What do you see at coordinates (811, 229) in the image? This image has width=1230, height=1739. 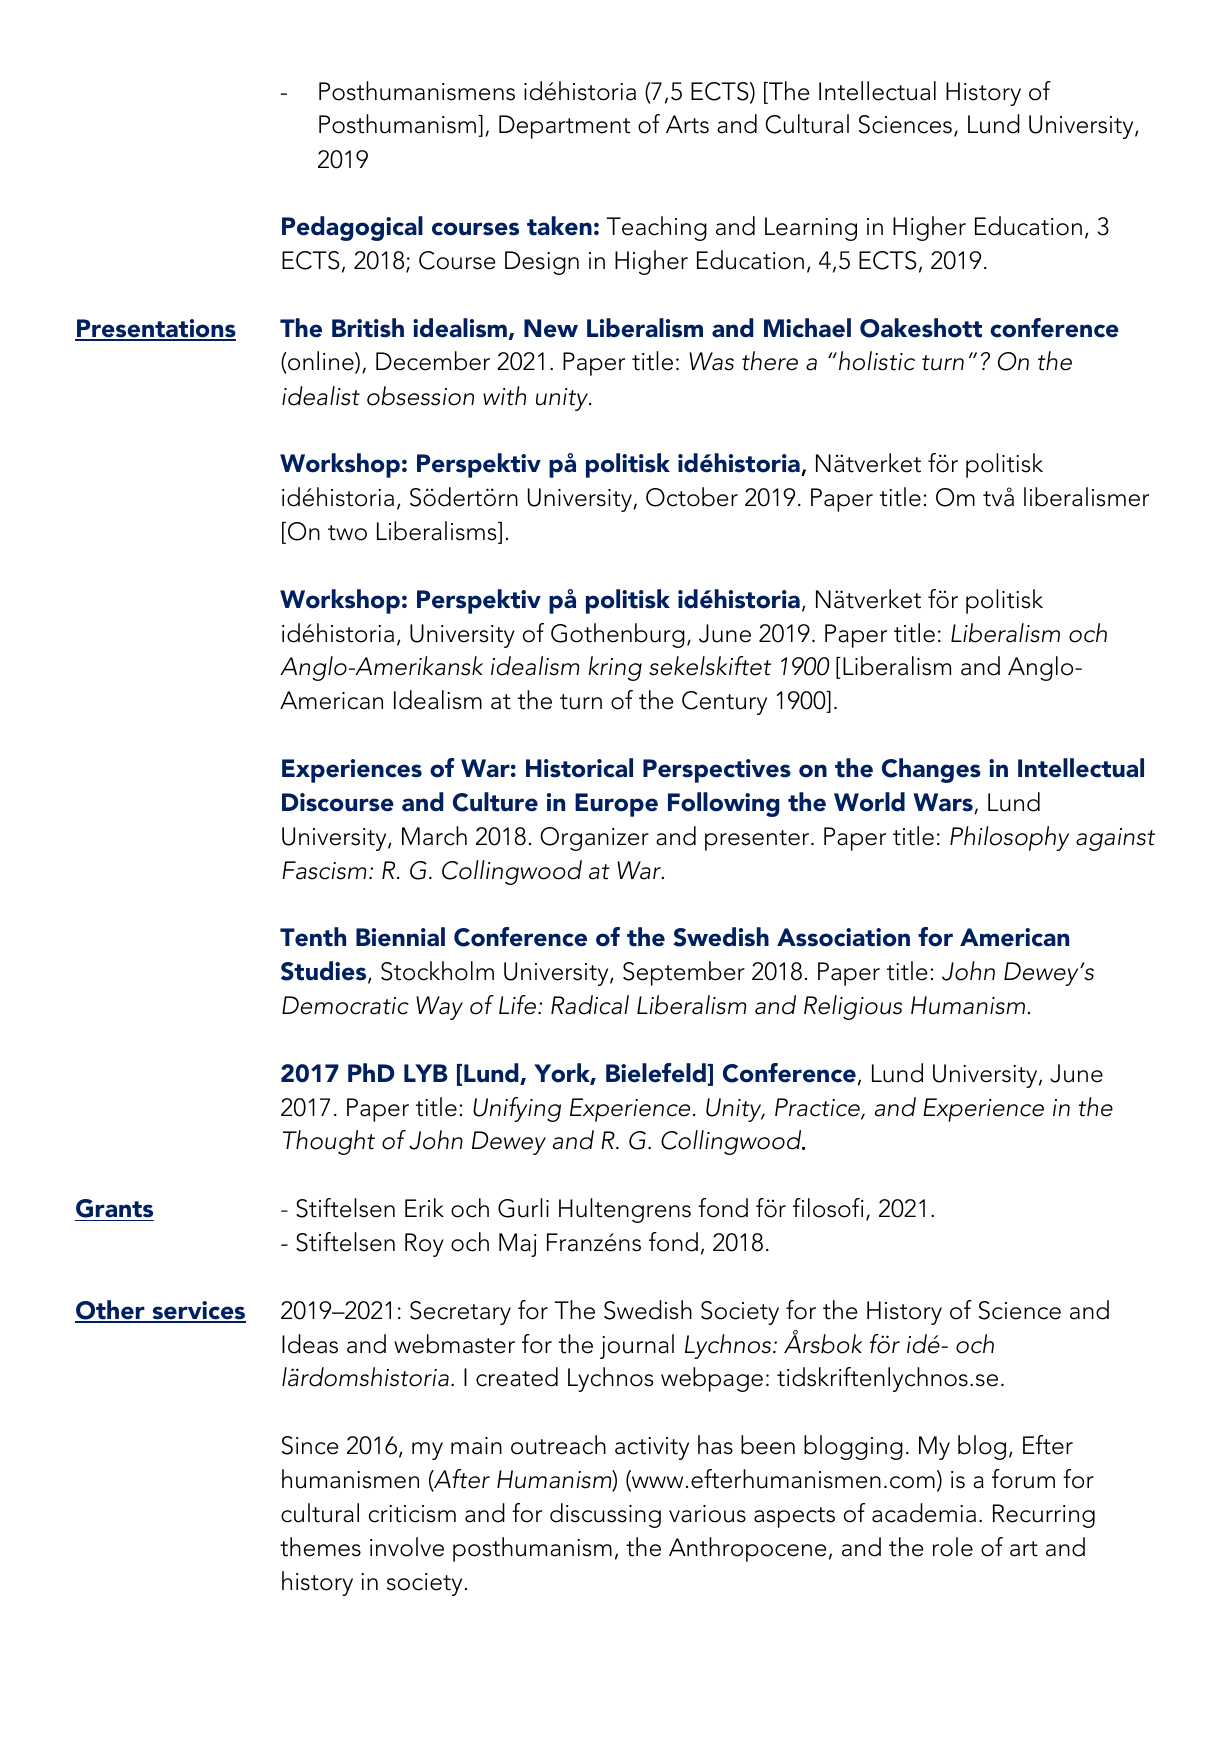 I see `Learning` at bounding box center [811, 229].
